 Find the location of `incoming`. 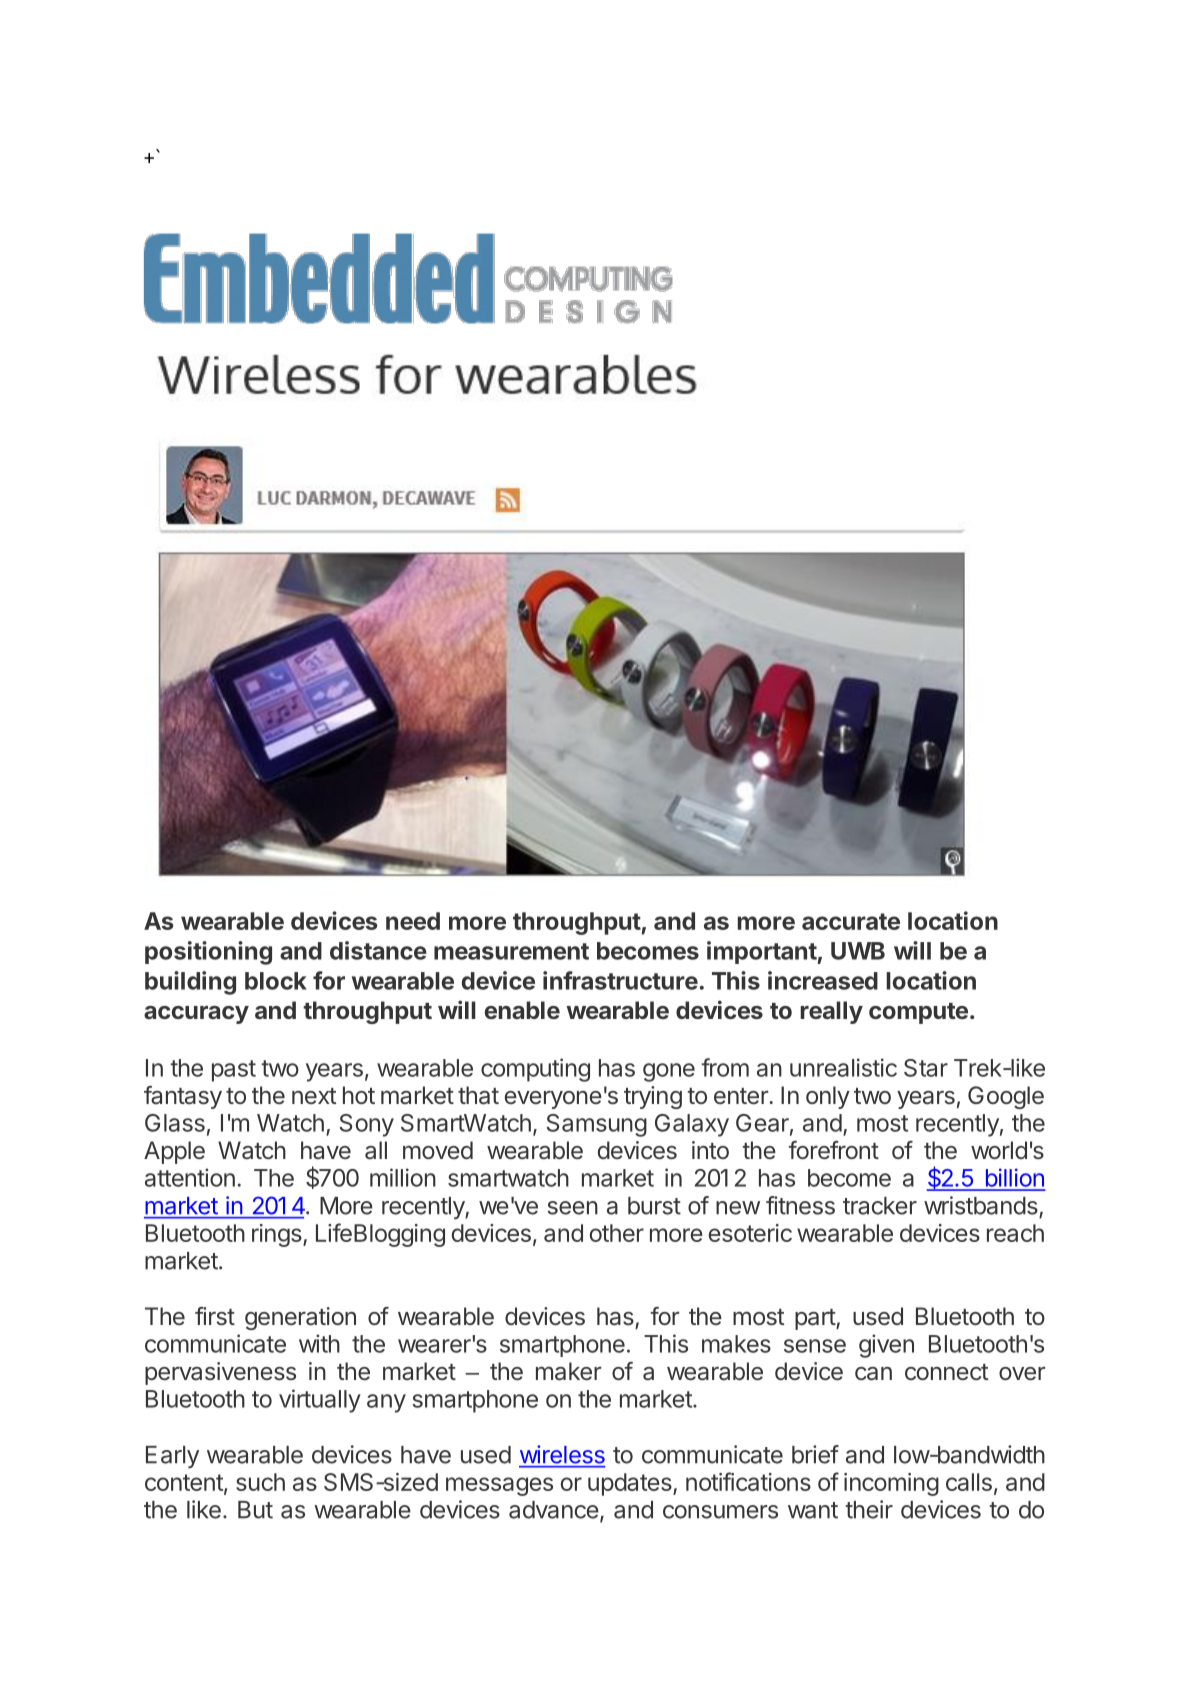

incoming is located at coordinates (891, 1484).
